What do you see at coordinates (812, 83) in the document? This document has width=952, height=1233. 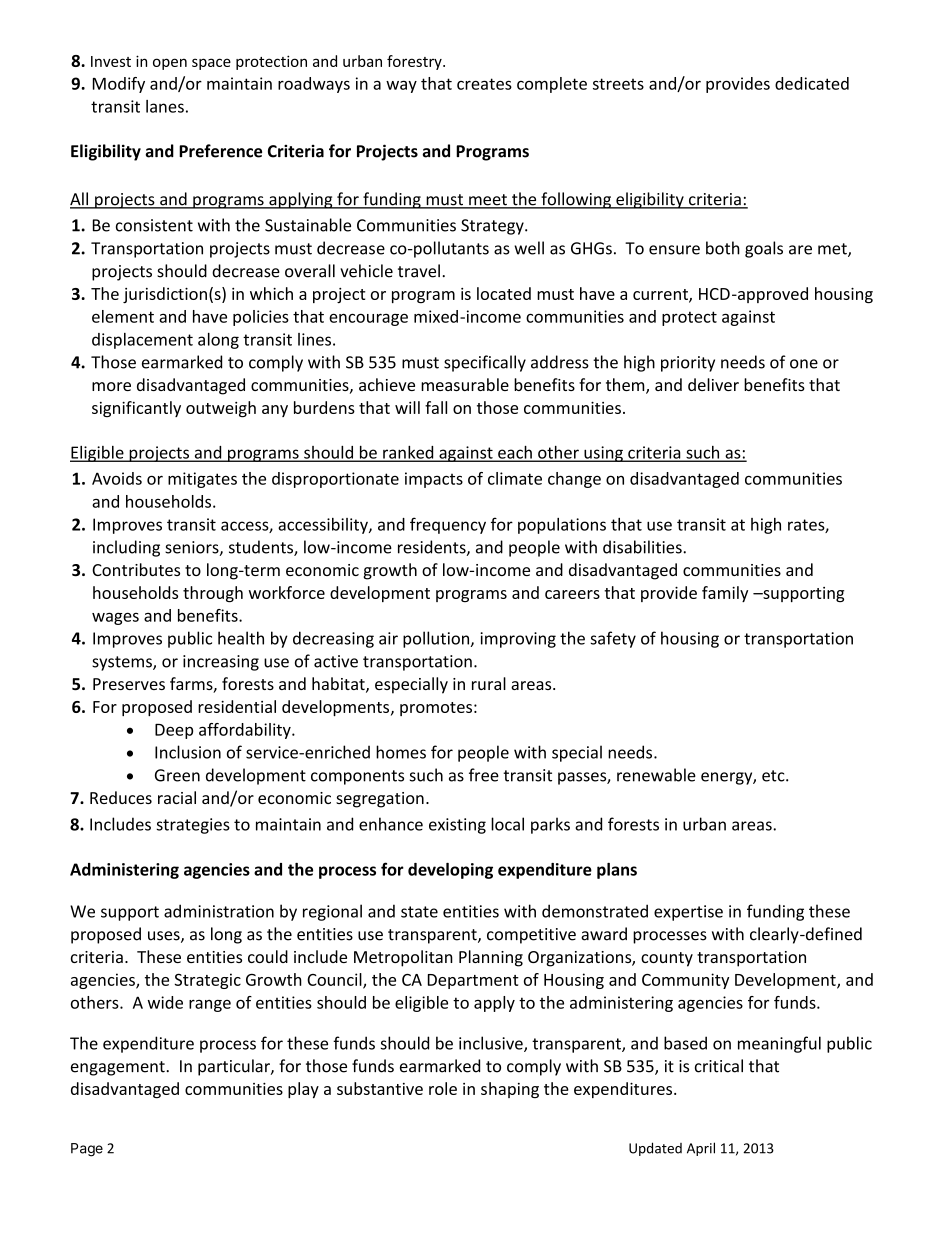 I see `dedicated` at bounding box center [812, 83].
